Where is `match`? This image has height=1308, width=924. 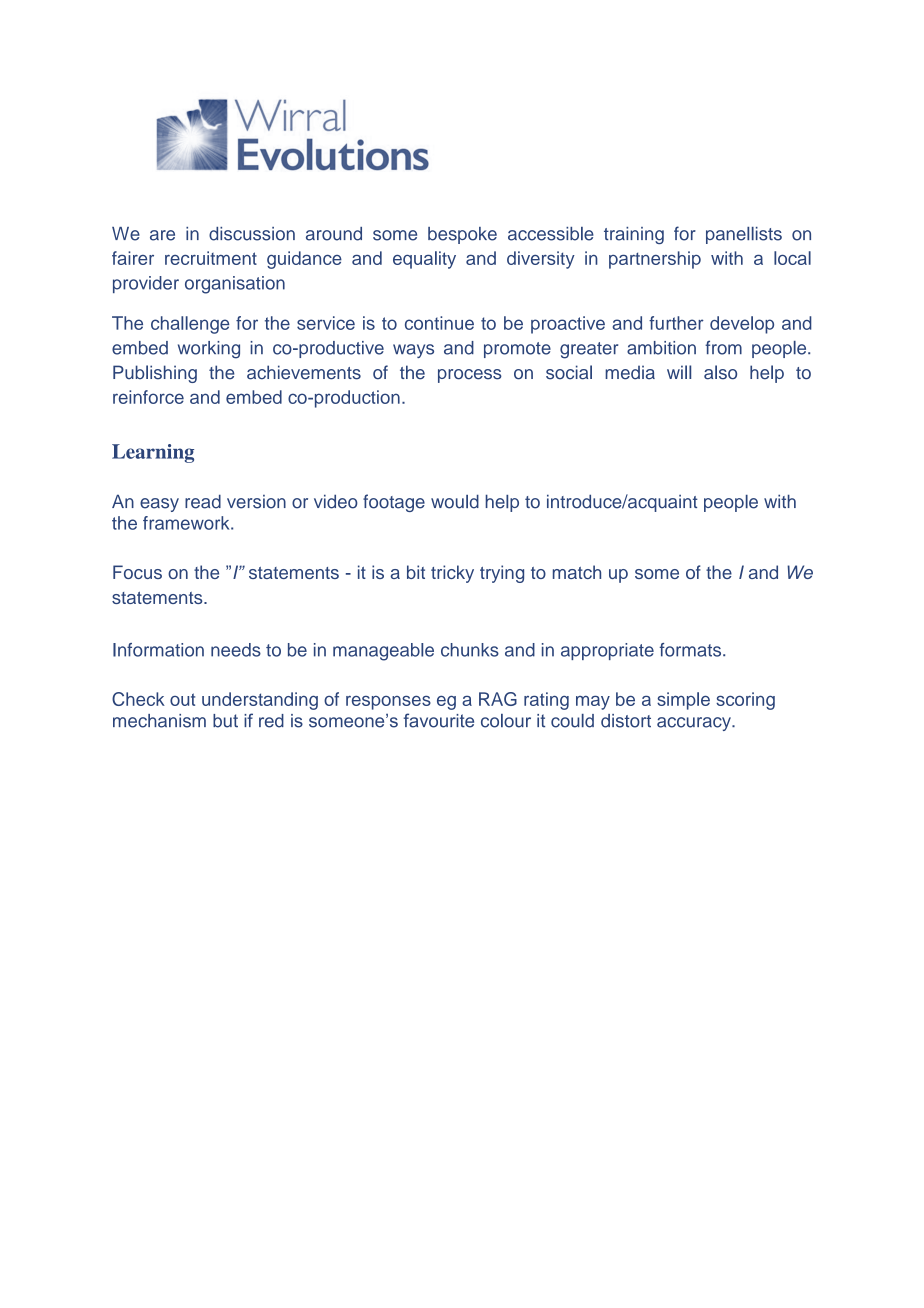 match is located at coordinates (577, 572).
